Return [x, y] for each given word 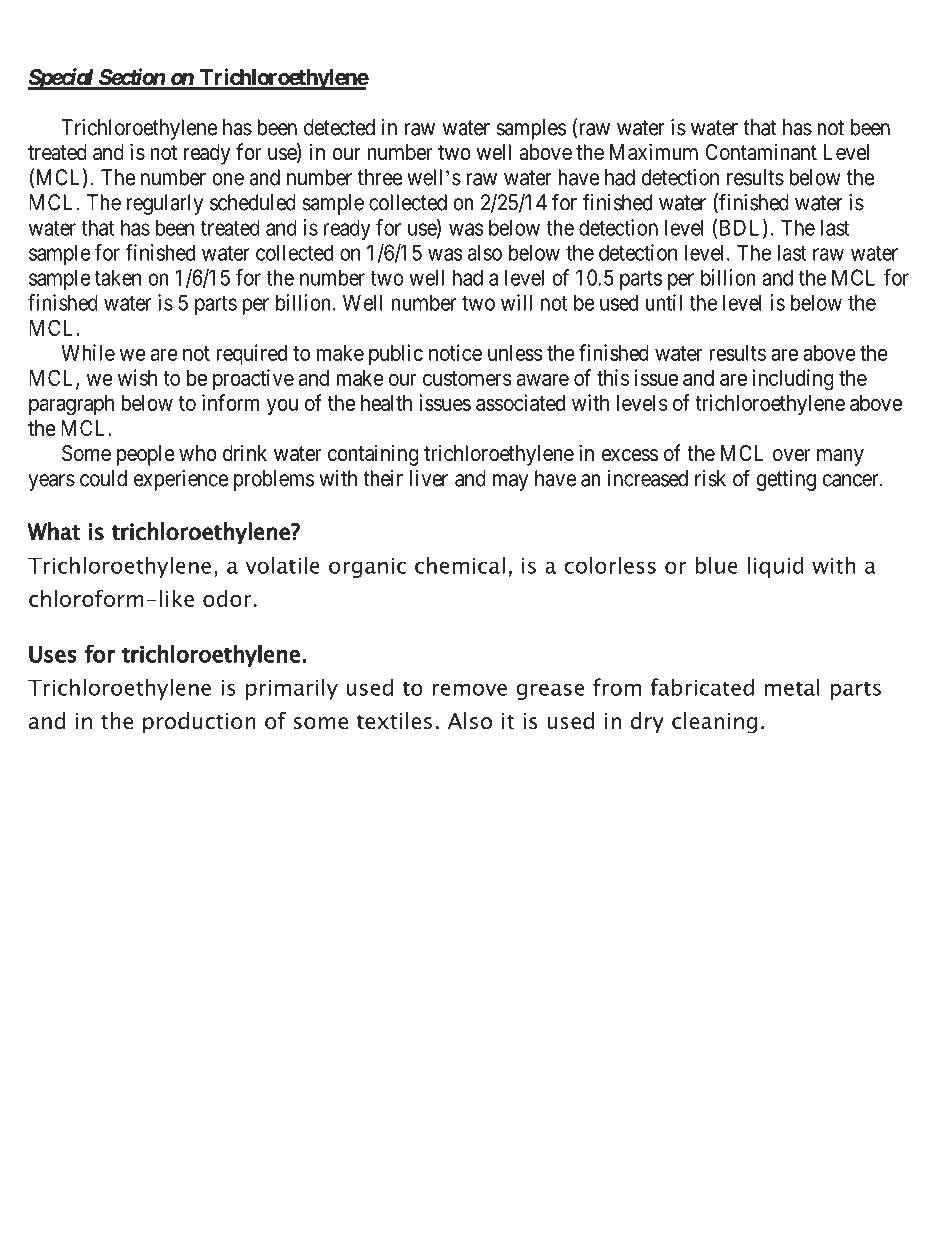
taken [118, 277]
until [663, 302]
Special [62, 79]
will [516, 302]
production [199, 722]
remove [469, 689]
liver [429, 478]
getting [786, 480]
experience [181, 480]
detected [339, 127]
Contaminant [761, 152]
